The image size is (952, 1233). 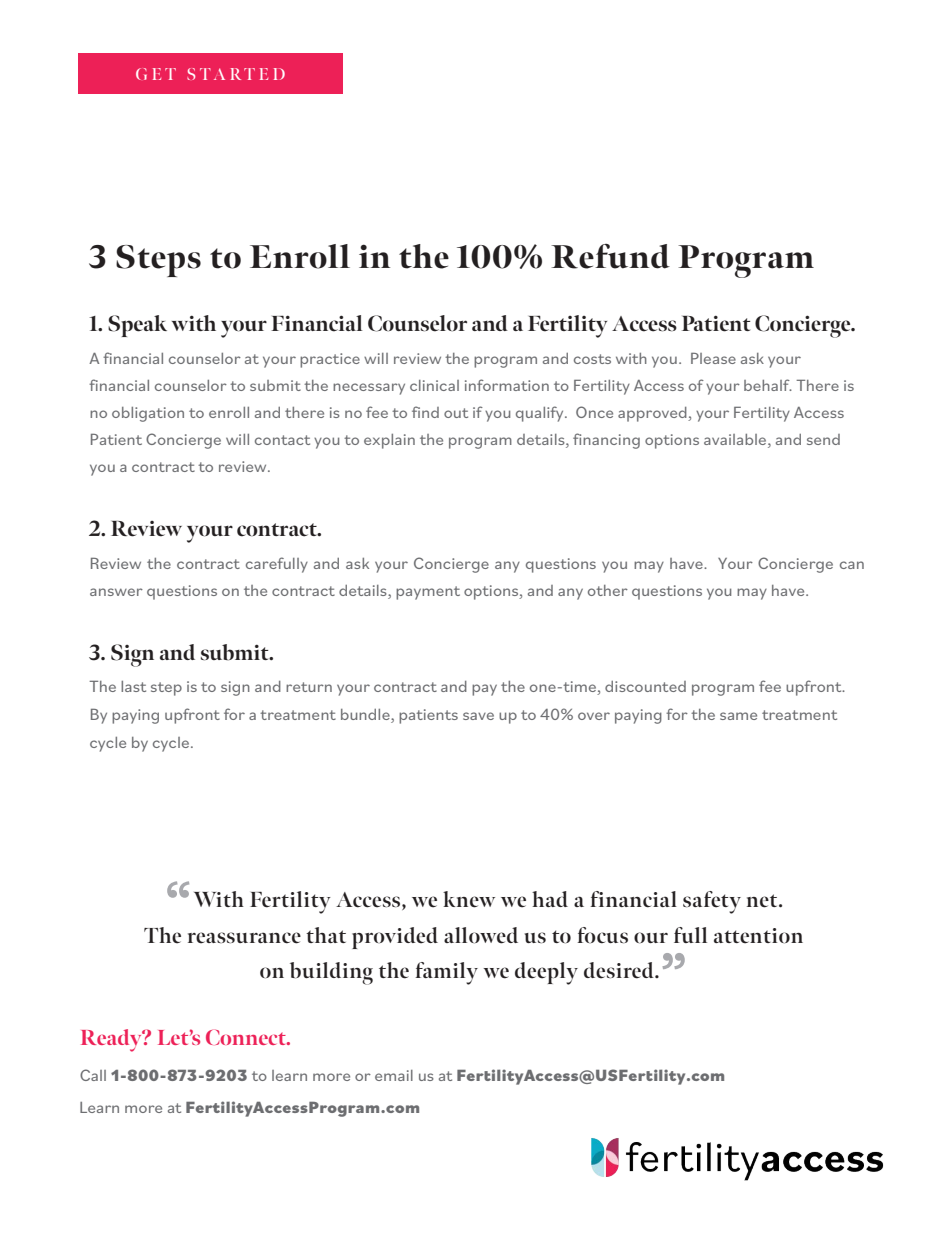 I want to click on attention, so click(x=758, y=936).
